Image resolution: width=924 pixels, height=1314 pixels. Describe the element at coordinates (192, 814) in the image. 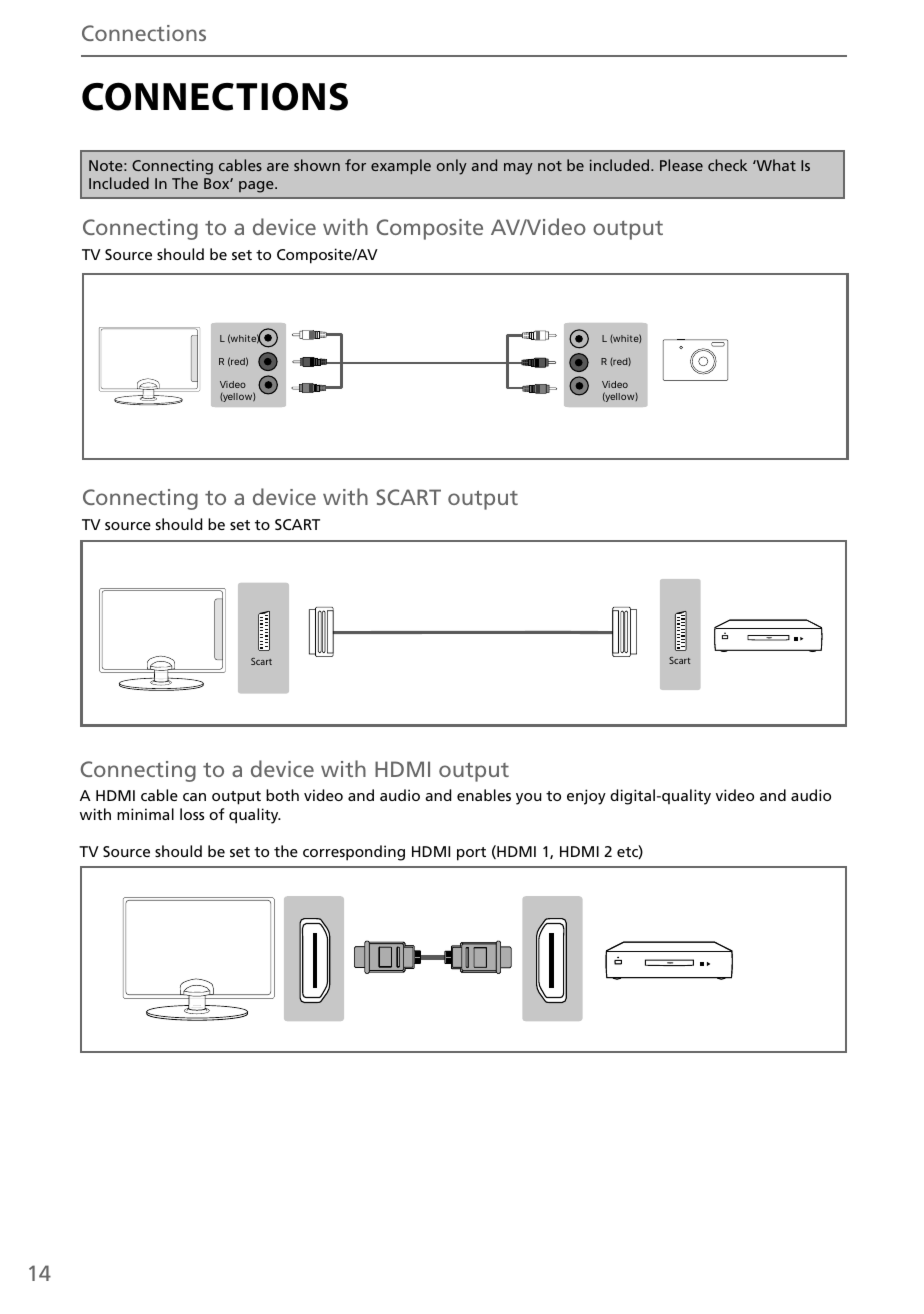

I see `loss` at that location.
